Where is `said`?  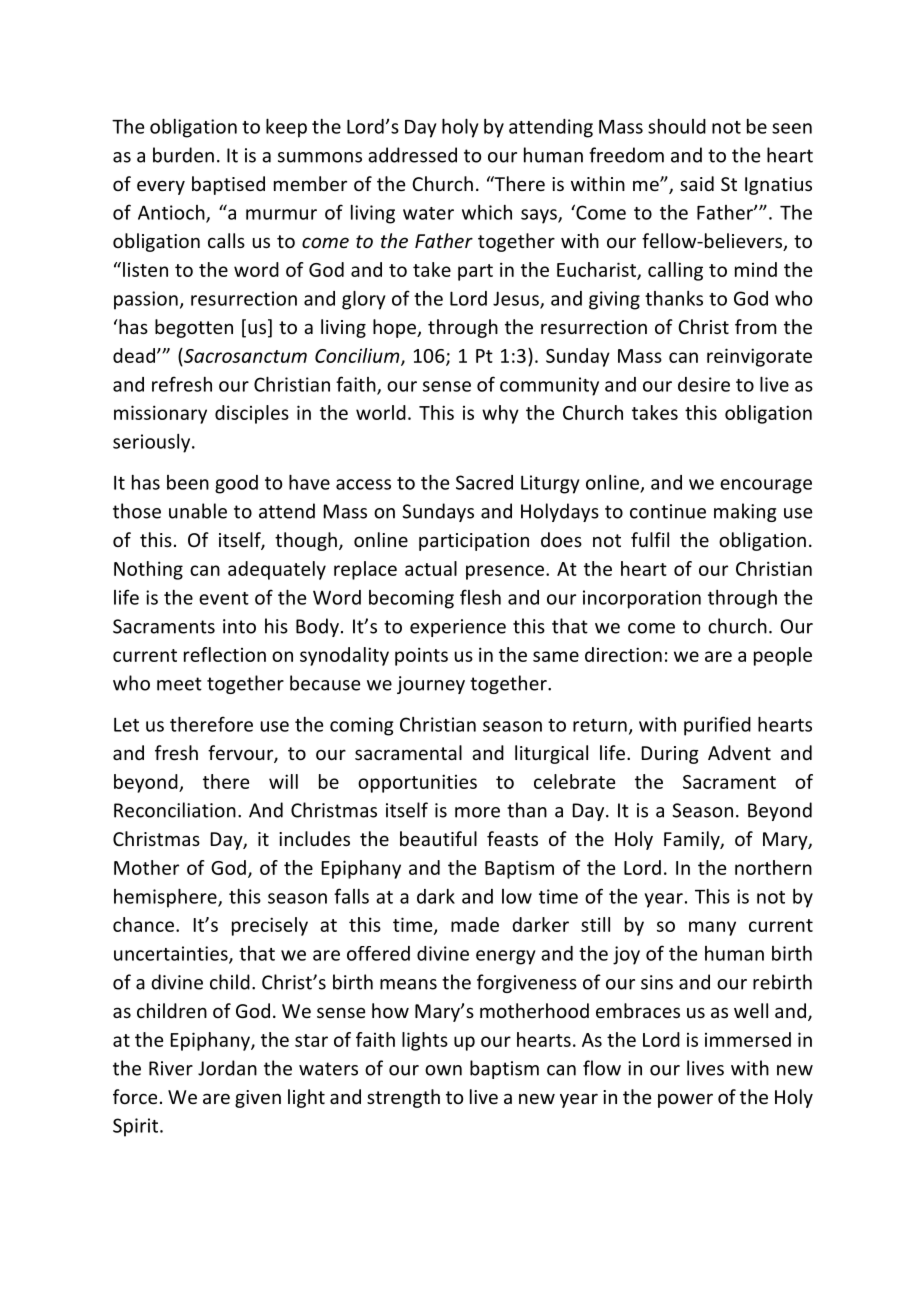 said is located at coordinates (697, 183).
